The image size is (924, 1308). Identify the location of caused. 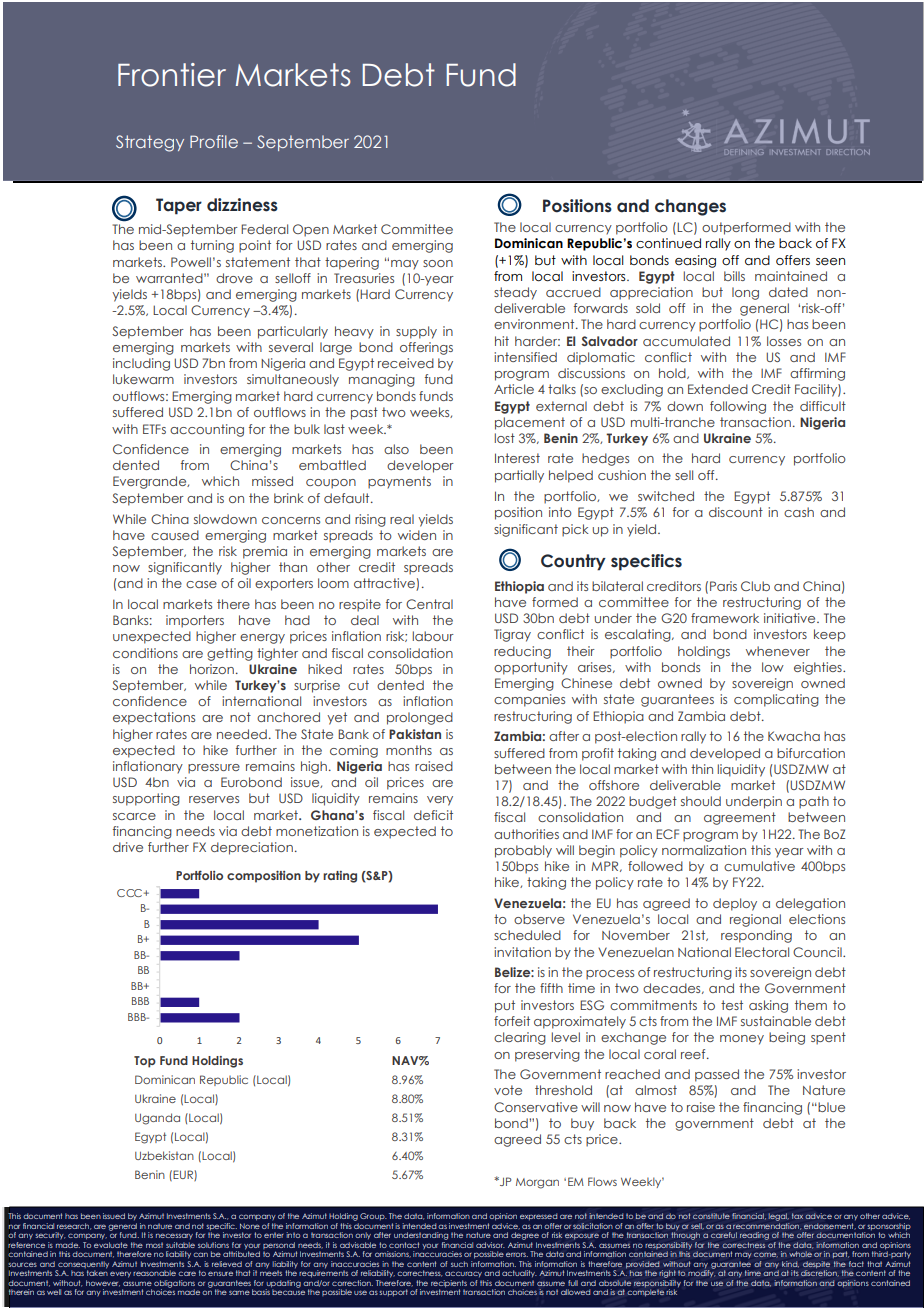
(175, 535).
